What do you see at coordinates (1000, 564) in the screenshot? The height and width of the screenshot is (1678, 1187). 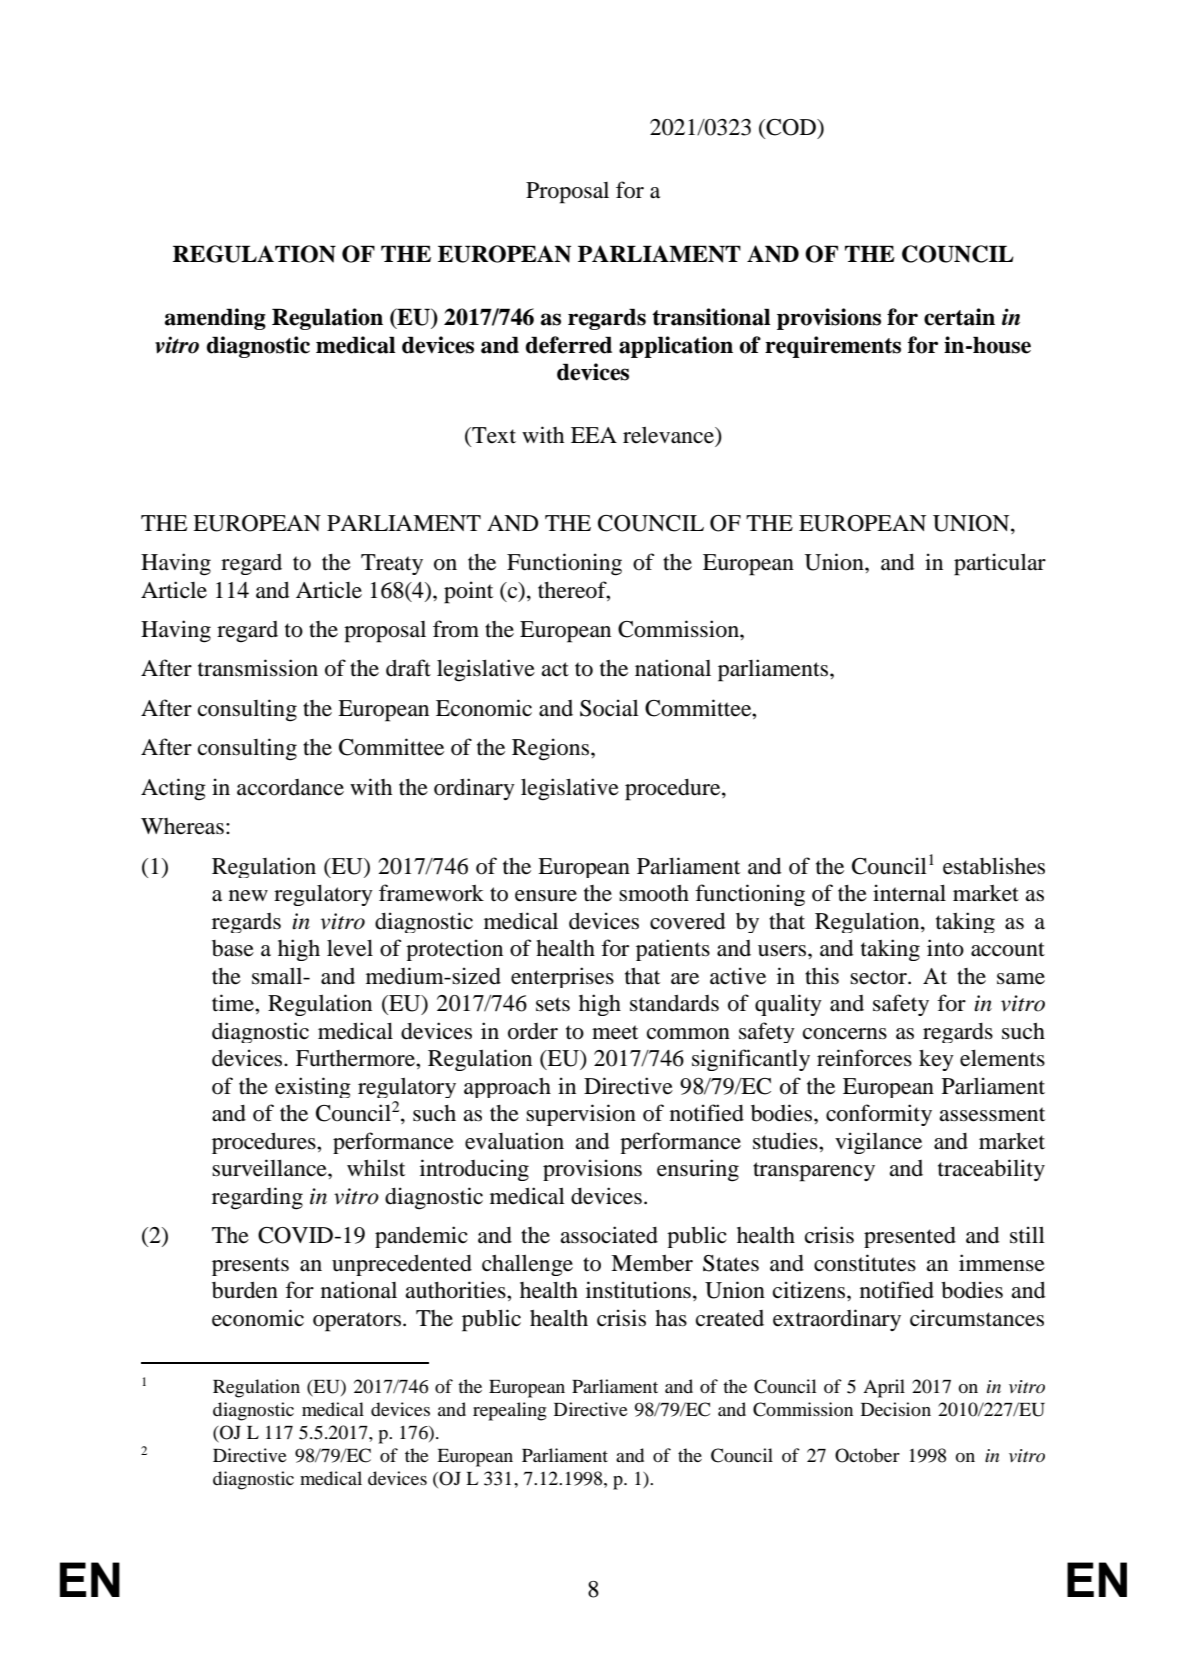 I see `particular` at bounding box center [1000, 564].
